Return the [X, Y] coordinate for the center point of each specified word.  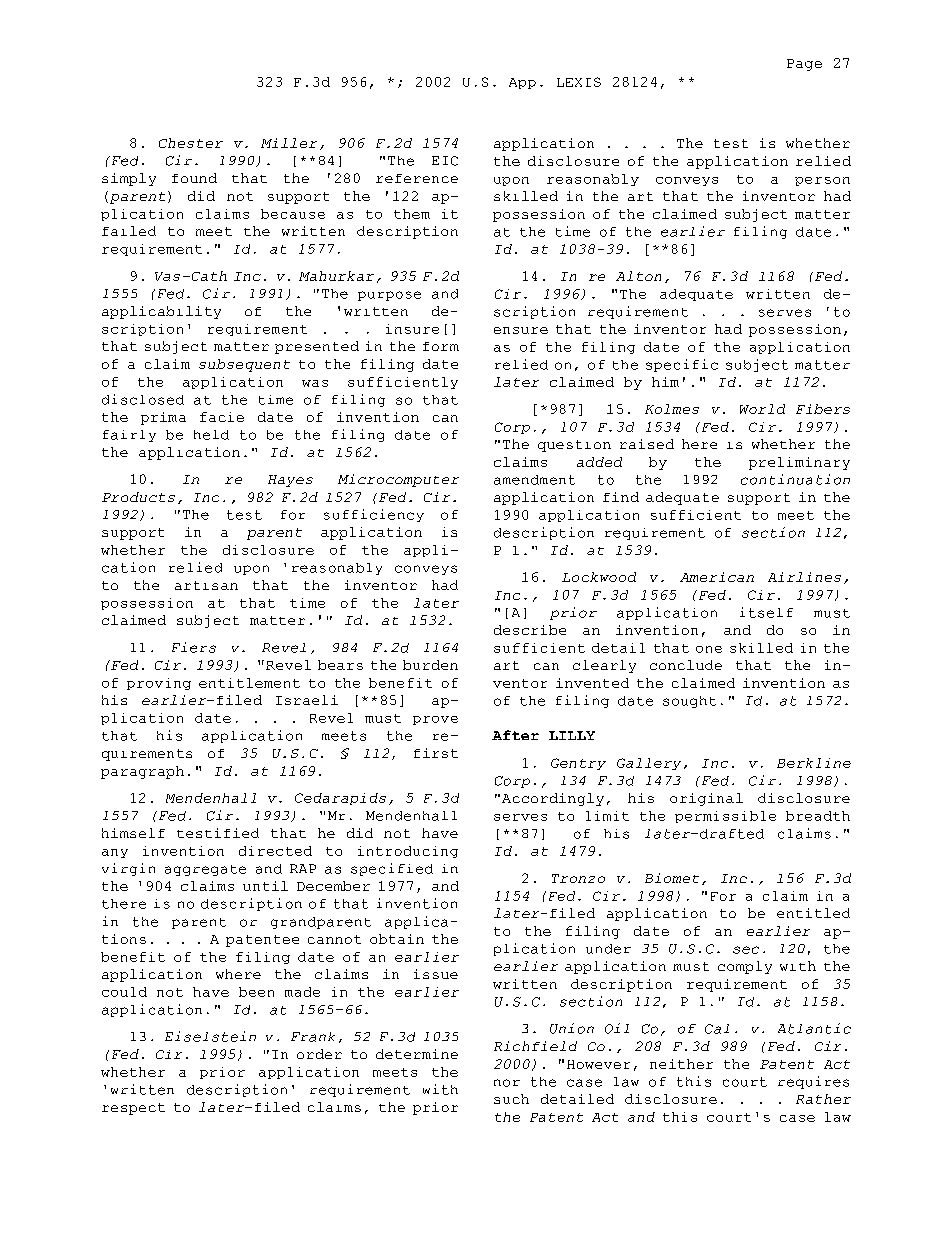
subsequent [244, 365]
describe [530, 630]
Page [804, 65]
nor [507, 1083]
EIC [445, 161]
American [717, 577]
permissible [725, 817]
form [441, 346]
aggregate [205, 870]
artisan [206, 585]
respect [133, 1109]
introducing [408, 852]
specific [682, 365]
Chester [191, 143]
